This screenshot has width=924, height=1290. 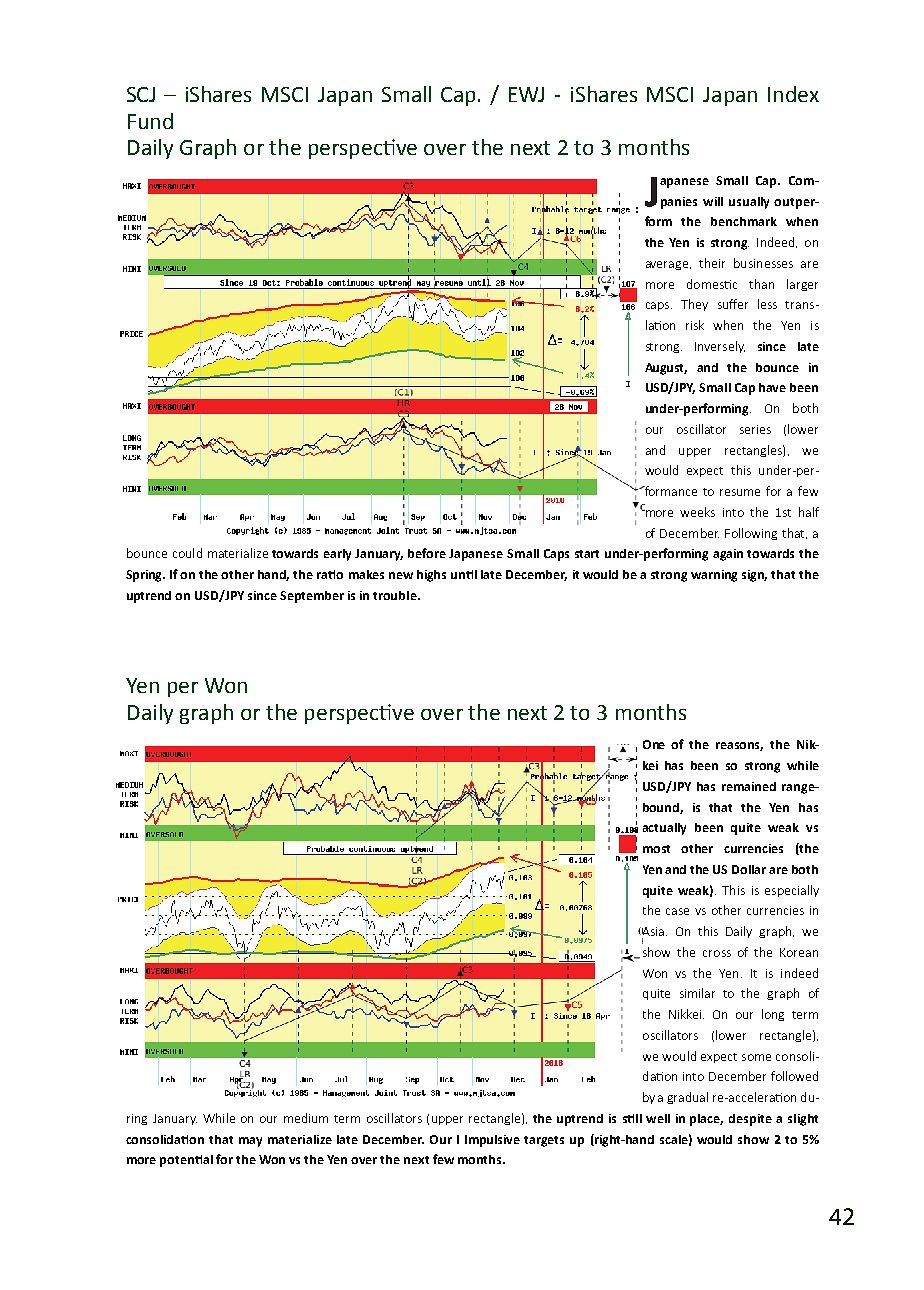 I want to click on despite, so click(x=750, y=1120).
